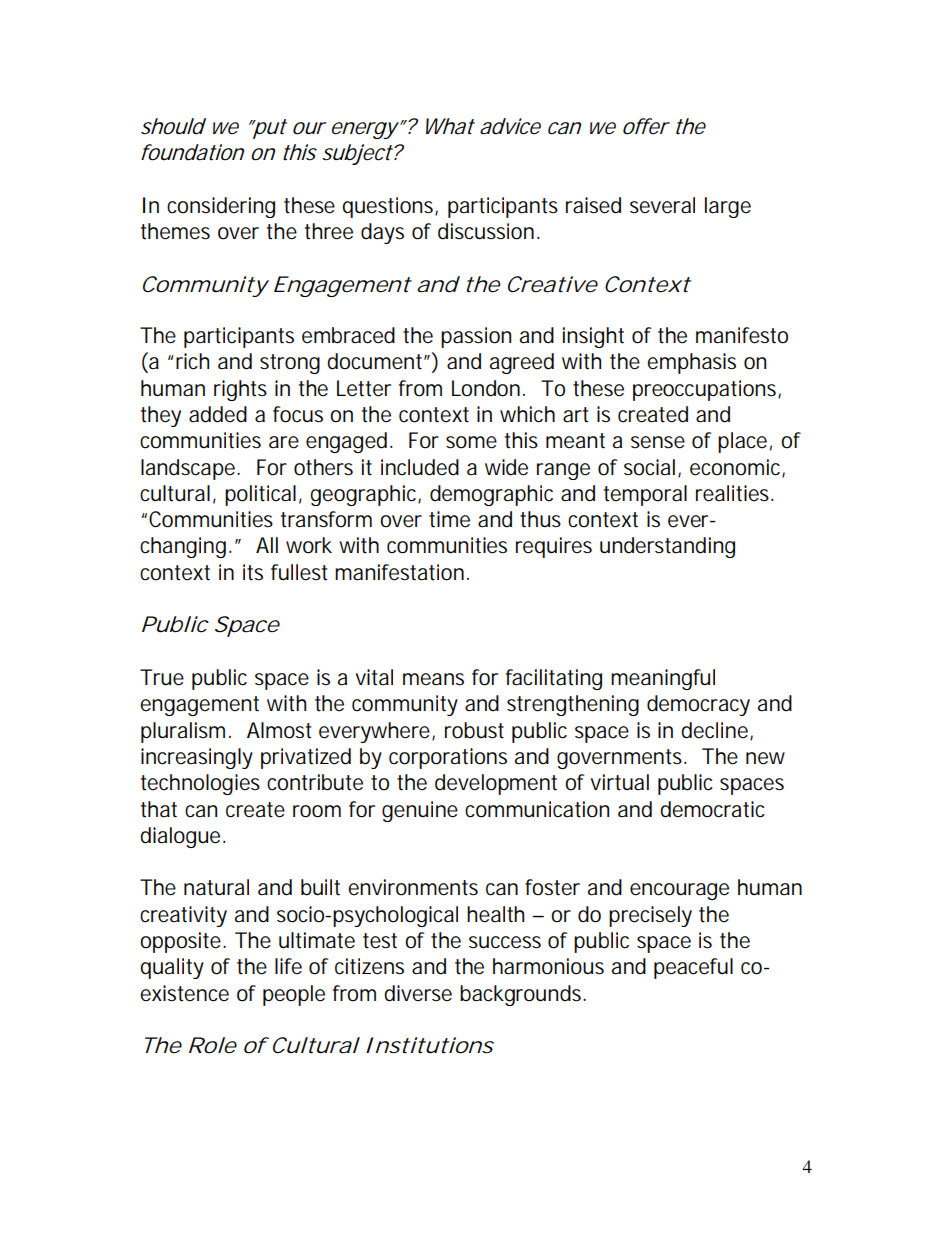 The image size is (952, 1233). What do you see at coordinates (279, 730) in the page?
I see `Almost` at bounding box center [279, 730].
